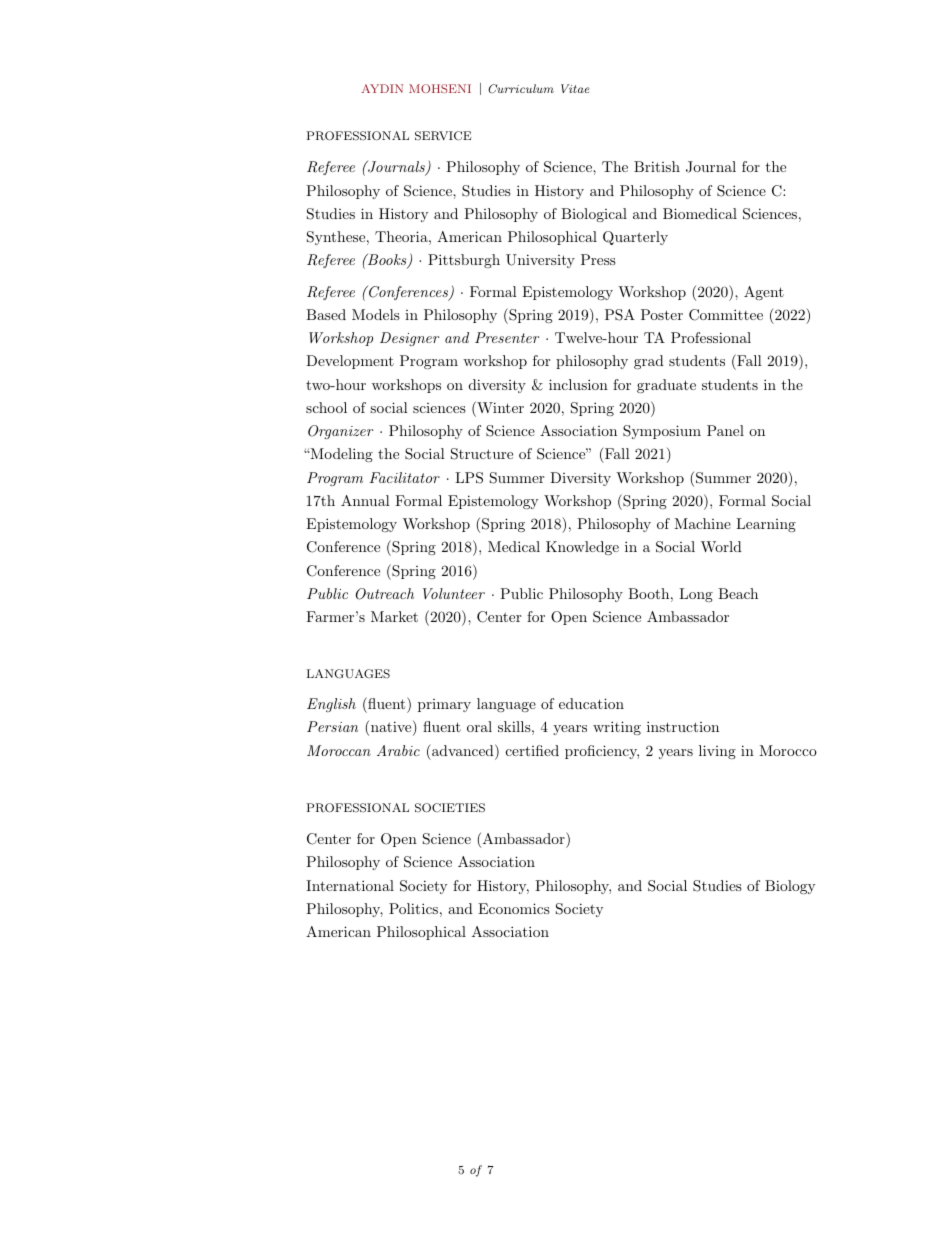 Image resolution: width=952 pixels, height=1233 pixels. I want to click on British, so click(657, 166).
